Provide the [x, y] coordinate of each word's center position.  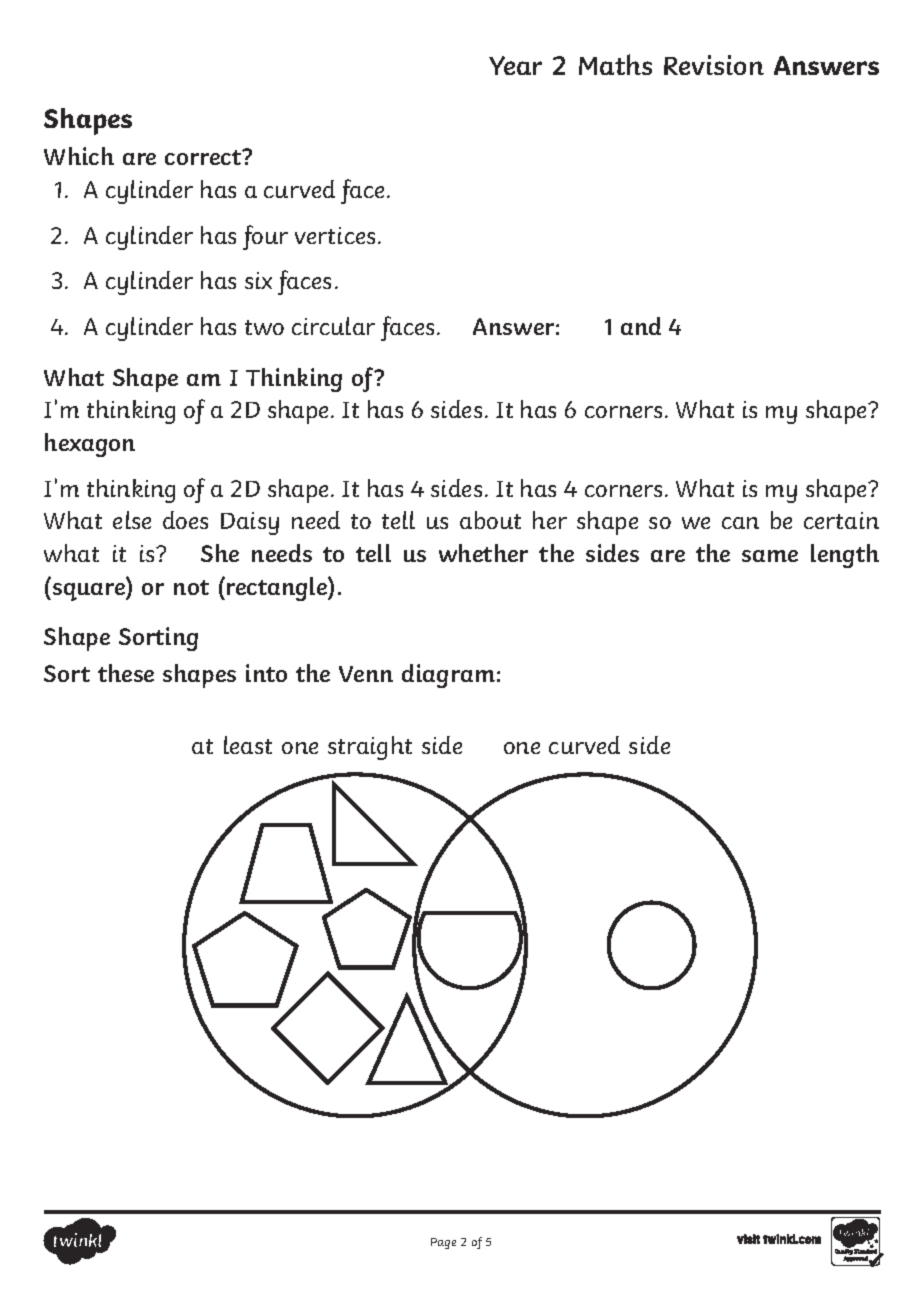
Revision [714, 65]
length [845, 556]
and [641, 326]
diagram [448, 676]
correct [204, 157]
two [264, 327]
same [770, 556]
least [248, 745]
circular [333, 326]
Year [515, 65]
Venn [366, 674]
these [126, 673]
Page [443, 1243]
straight [370, 748]
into [266, 673]
